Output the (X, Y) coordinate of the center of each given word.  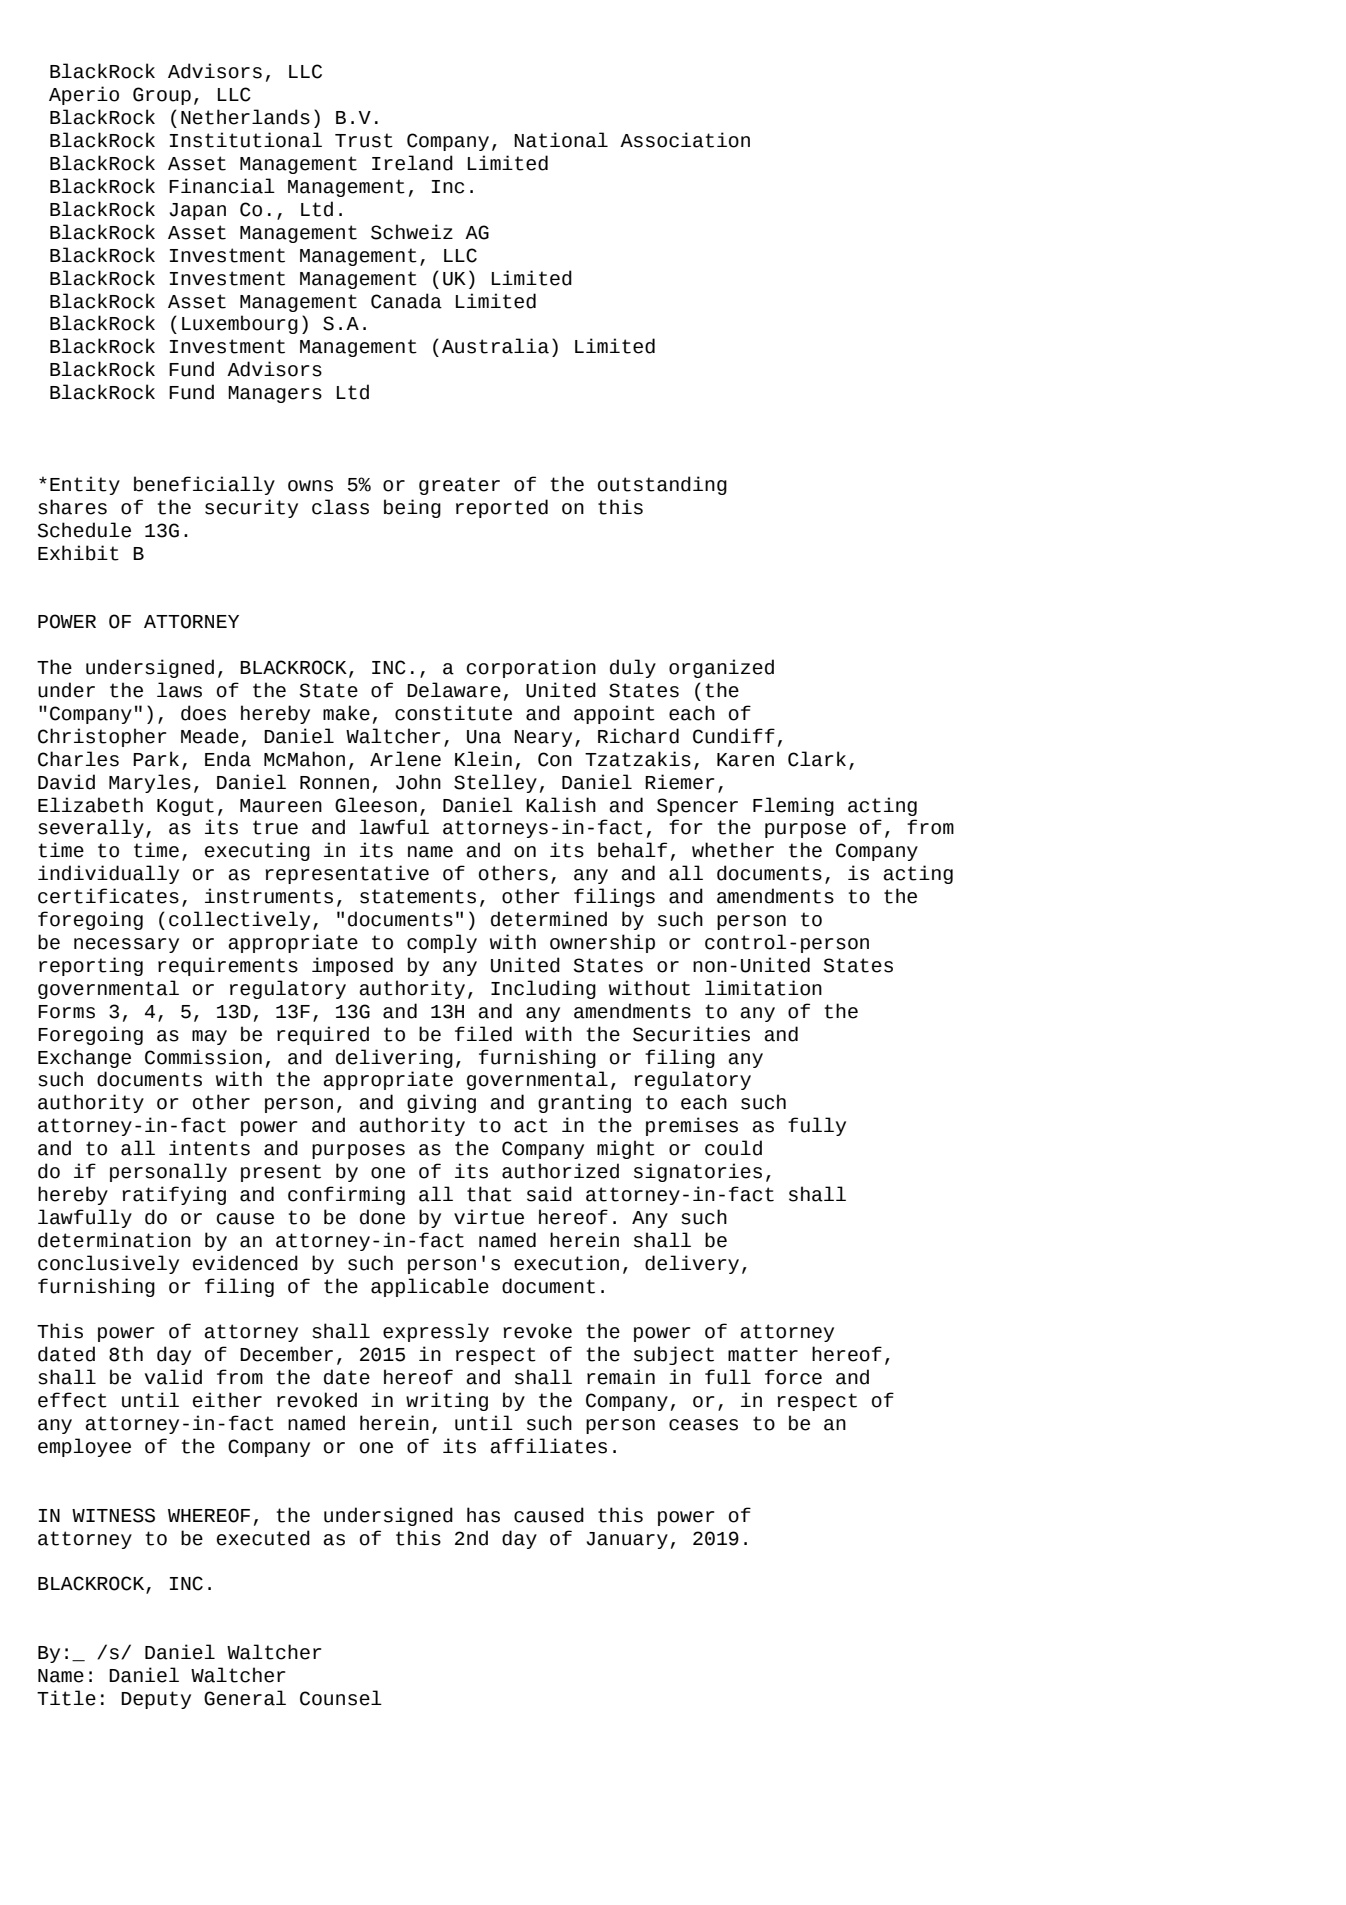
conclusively (108, 1264)
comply (442, 943)
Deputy (156, 1700)
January (627, 1540)
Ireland (412, 163)
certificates (108, 896)
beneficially (204, 485)
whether (733, 850)
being (412, 508)
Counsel (341, 1698)
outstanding (662, 485)
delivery (692, 1264)
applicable (430, 1287)
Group (162, 96)
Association (685, 140)
